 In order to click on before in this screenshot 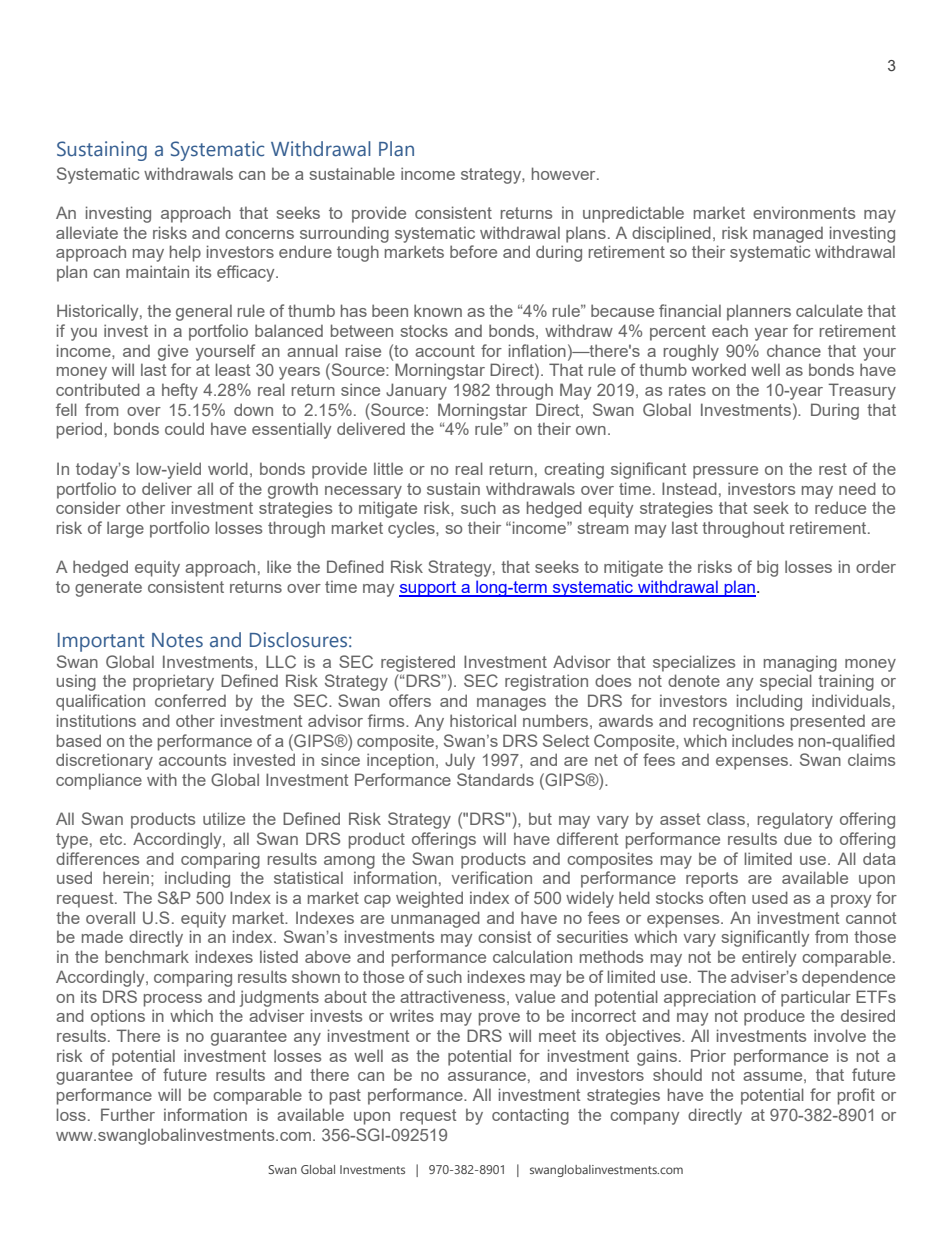, I will do `click(473, 251)`.
